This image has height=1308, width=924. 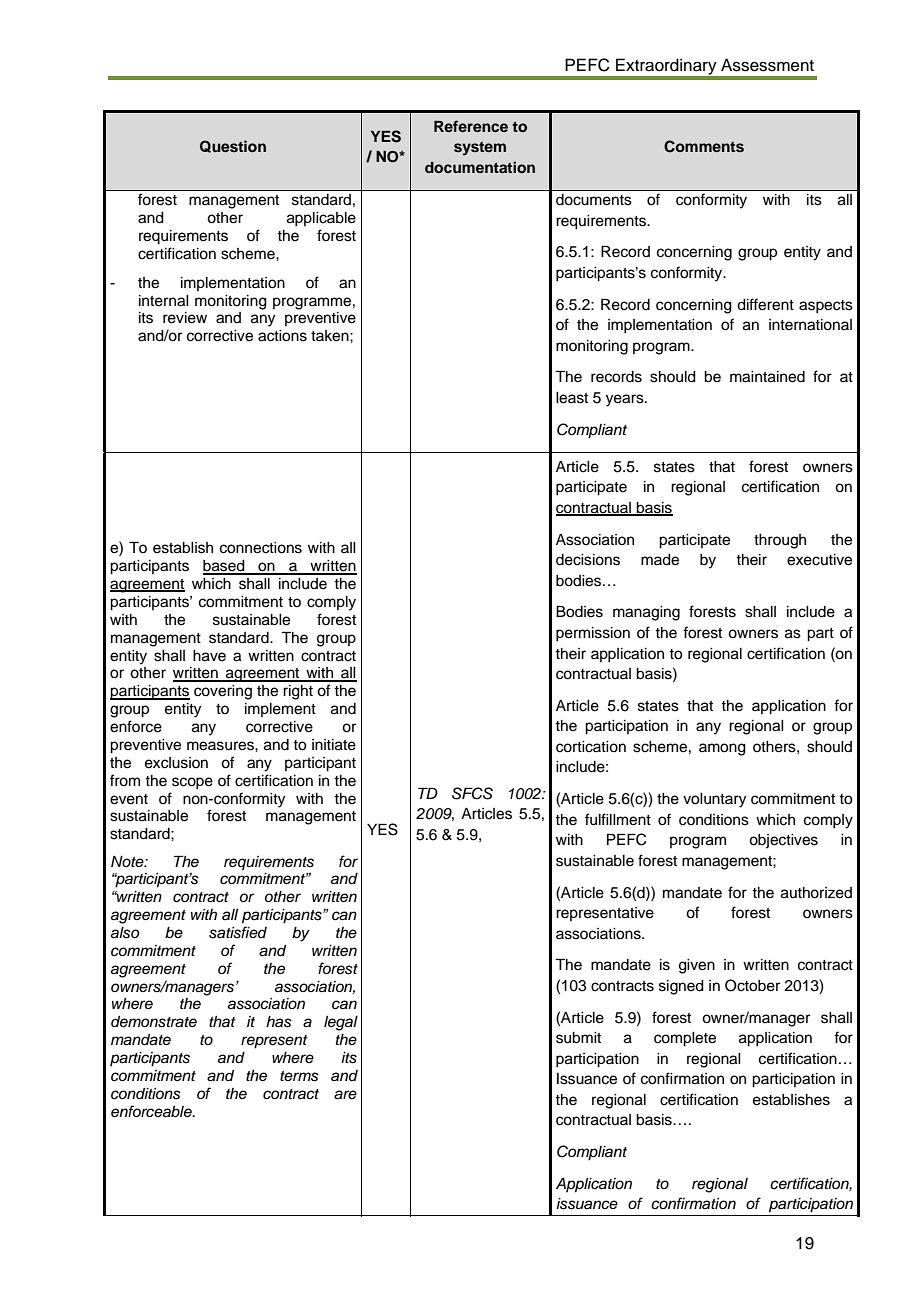 I want to click on complete, so click(x=685, y=1039).
